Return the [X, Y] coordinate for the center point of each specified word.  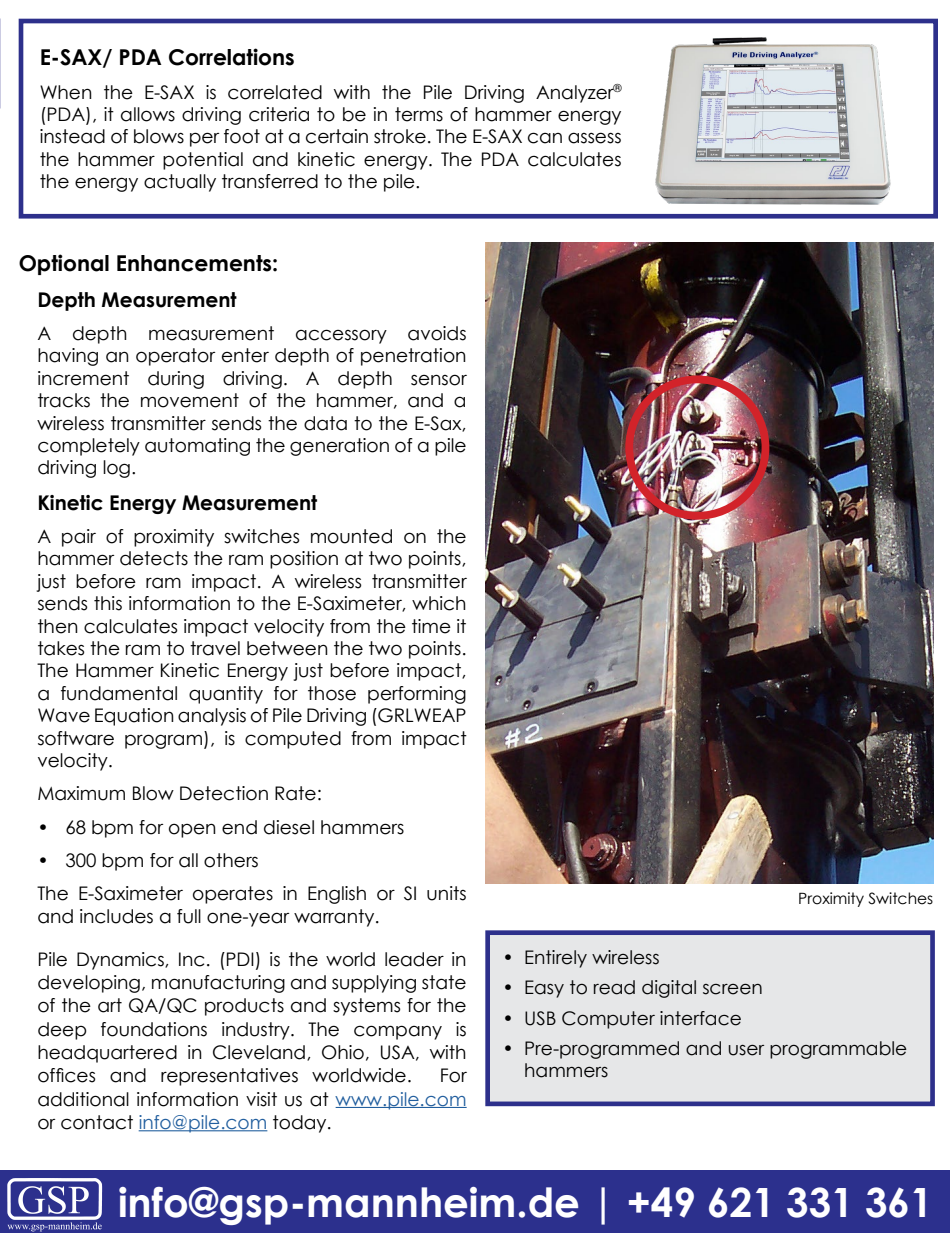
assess [594, 138]
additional [83, 1099]
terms [419, 114]
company [398, 1032]
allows [148, 114]
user [746, 1050]
